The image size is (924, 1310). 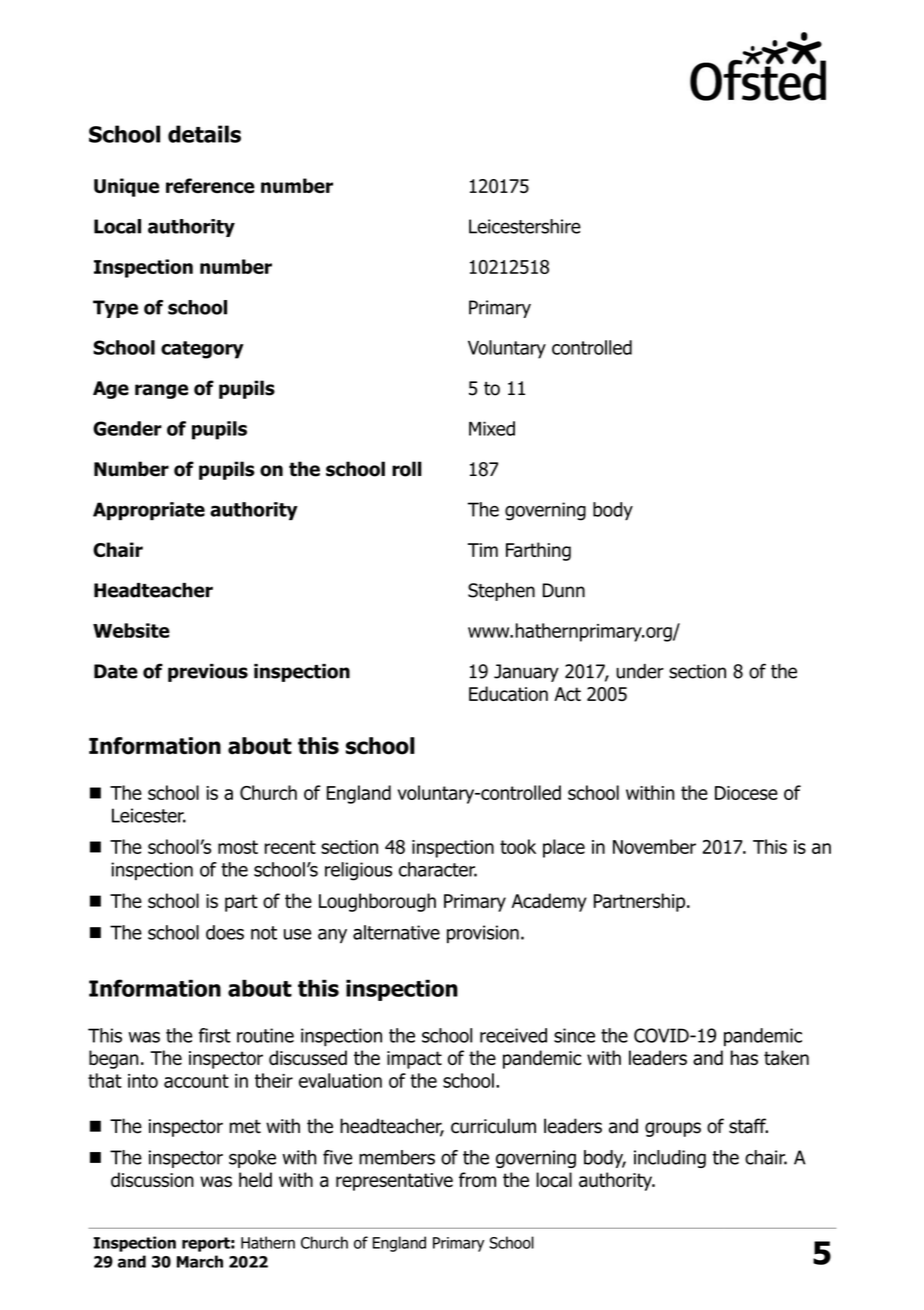 I want to click on reference, so click(x=210, y=185).
